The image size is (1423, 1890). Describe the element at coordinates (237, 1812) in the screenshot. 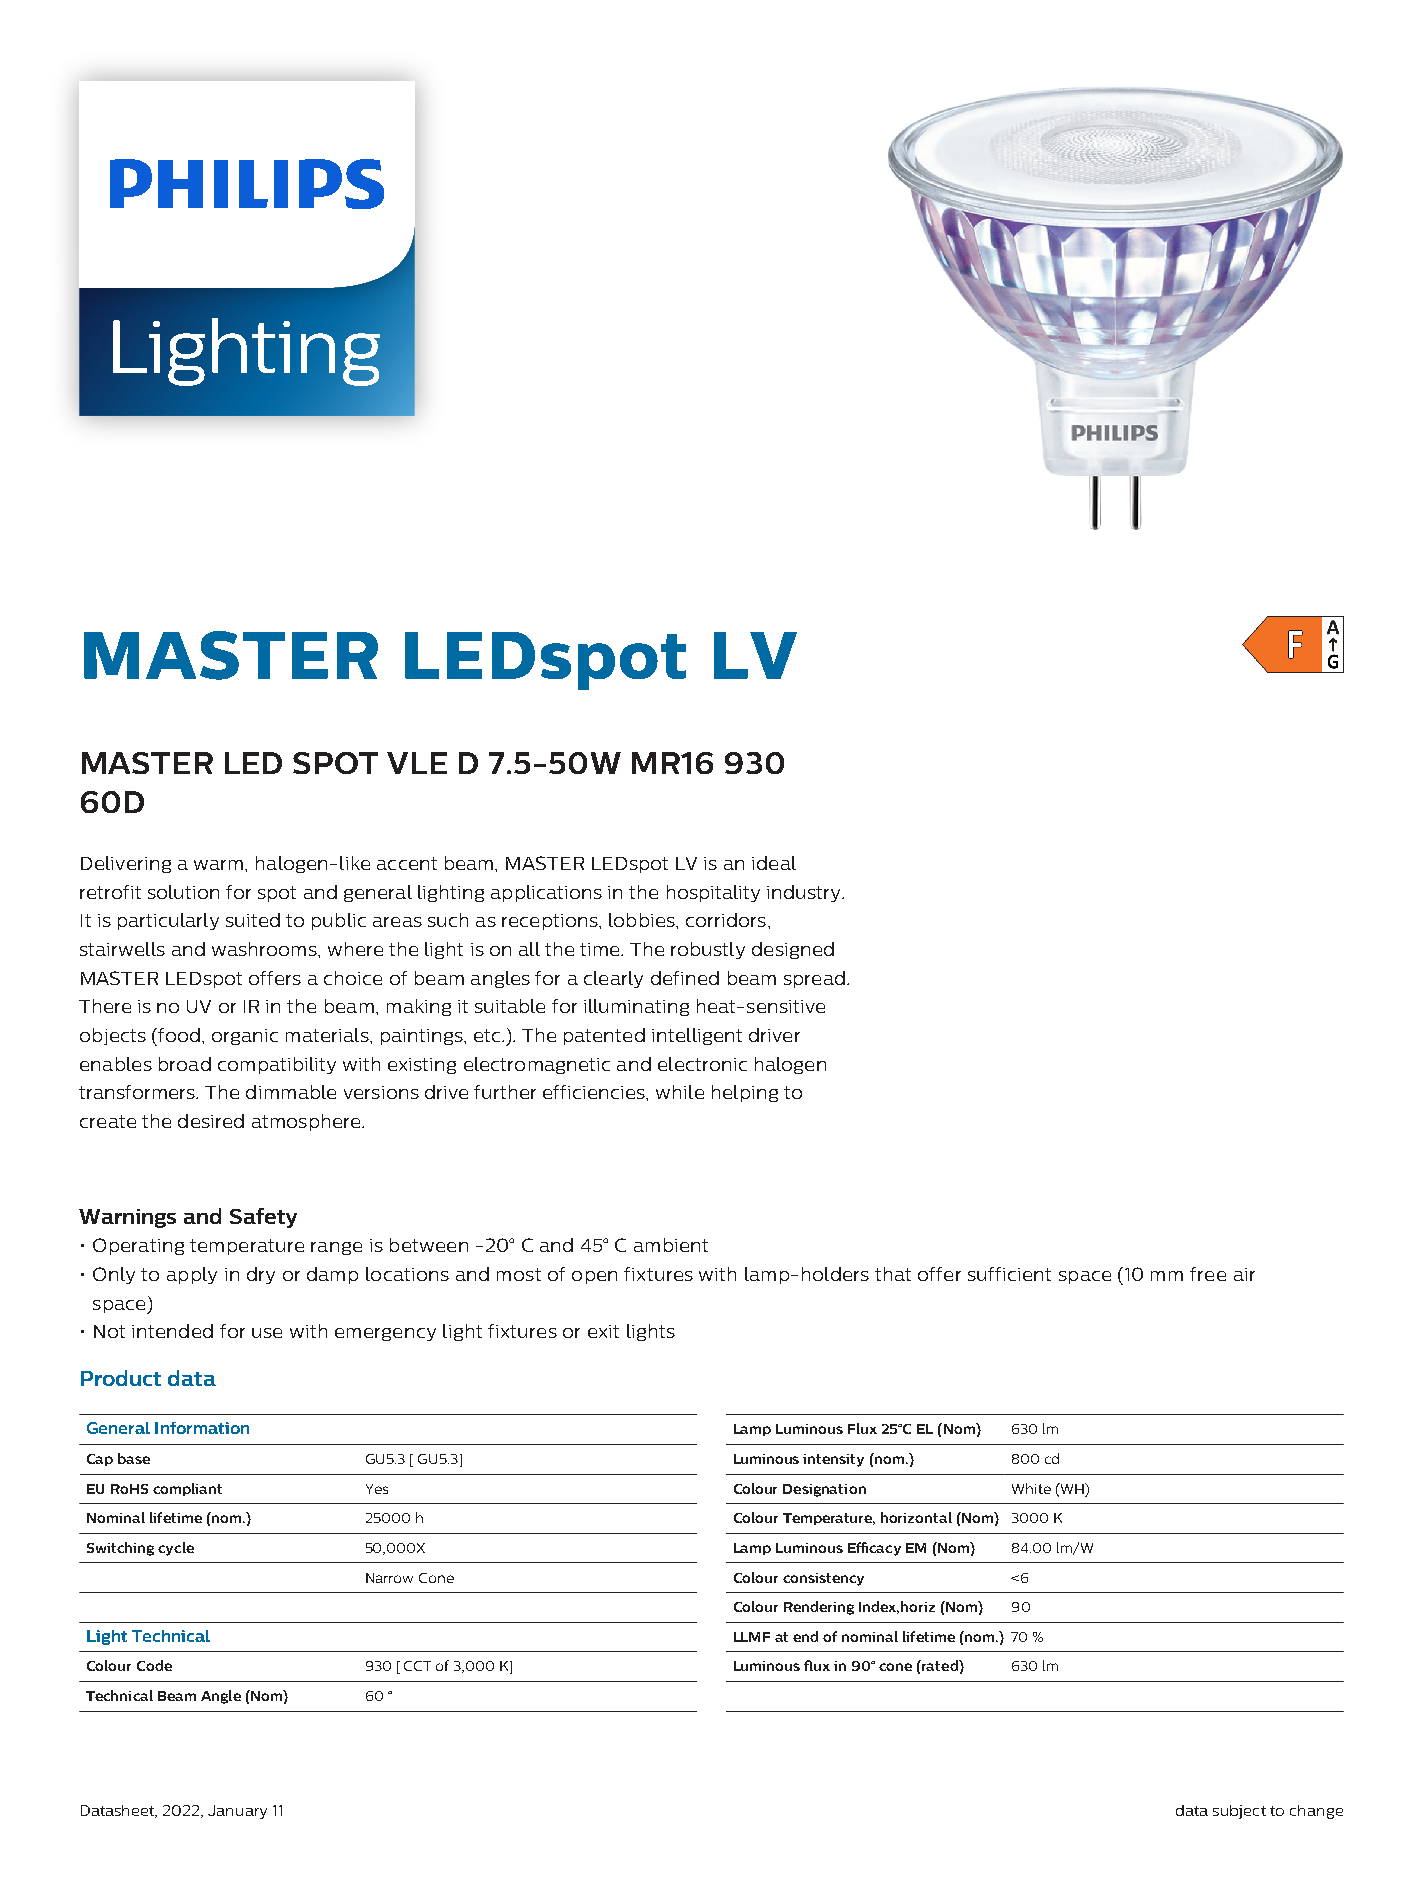

I see `January` at that location.
